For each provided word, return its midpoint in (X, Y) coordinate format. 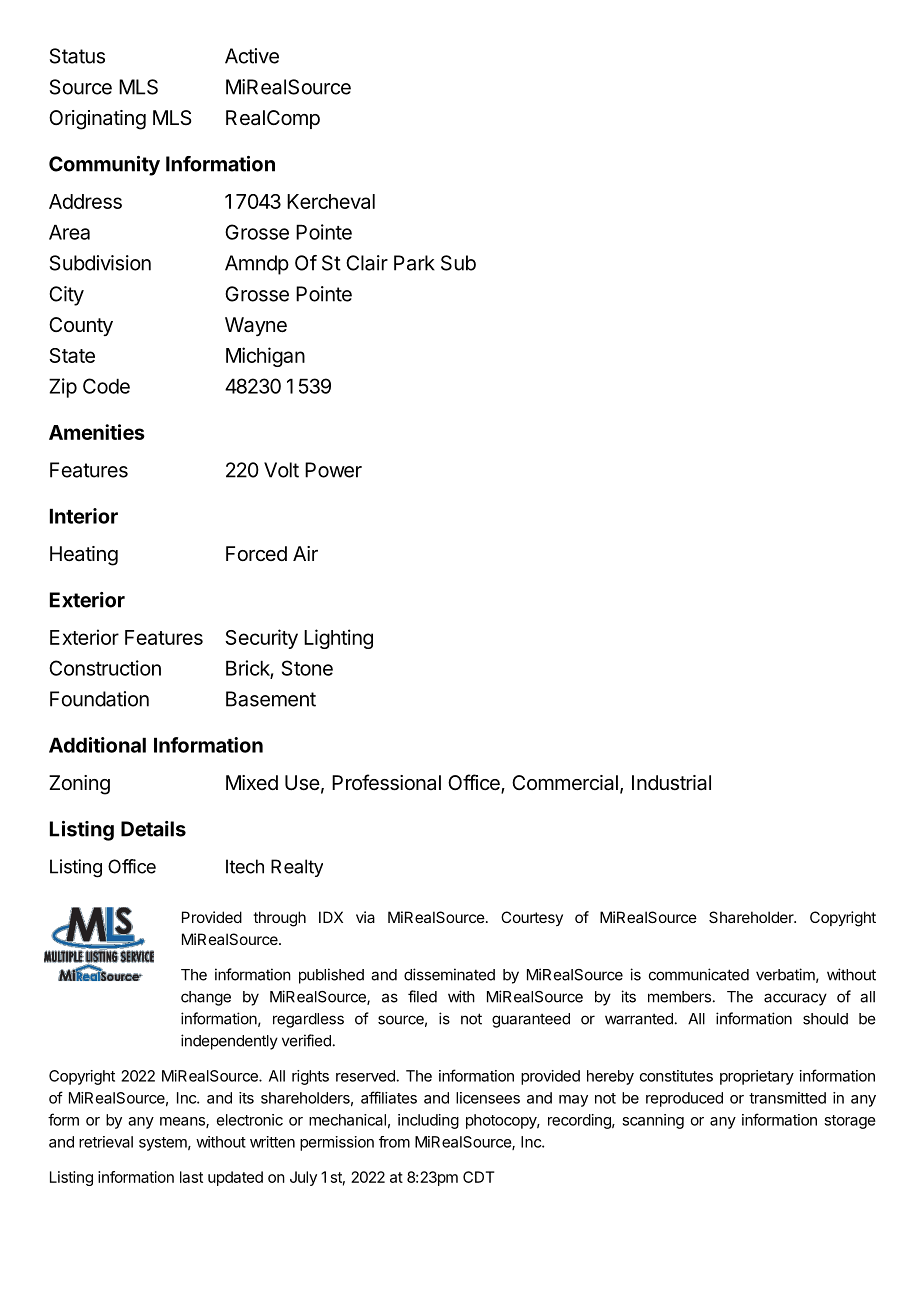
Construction (105, 668)
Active (252, 56)
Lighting (338, 639)
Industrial (671, 783)
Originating (97, 120)
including (428, 1121)
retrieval (106, 1142)
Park (414, 263)
